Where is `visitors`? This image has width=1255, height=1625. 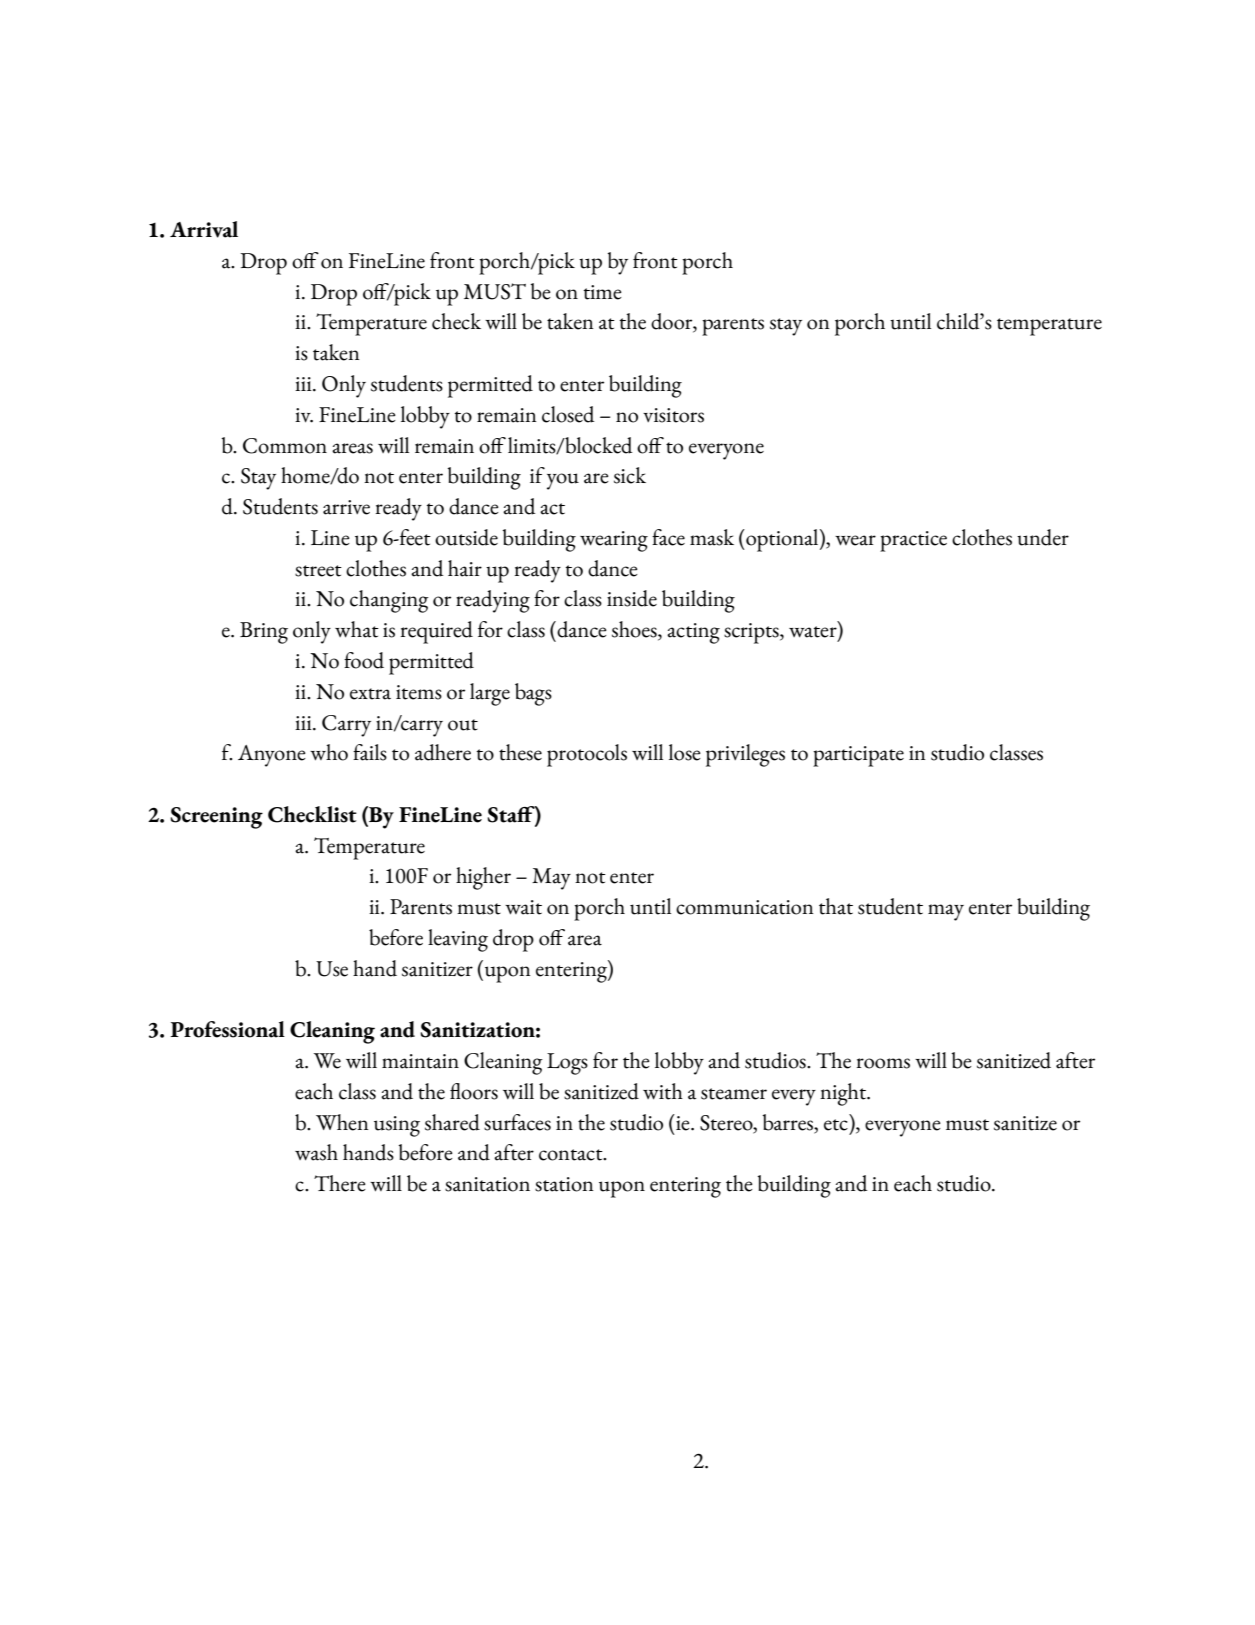 visitors is located at coordinates (673, 415).
